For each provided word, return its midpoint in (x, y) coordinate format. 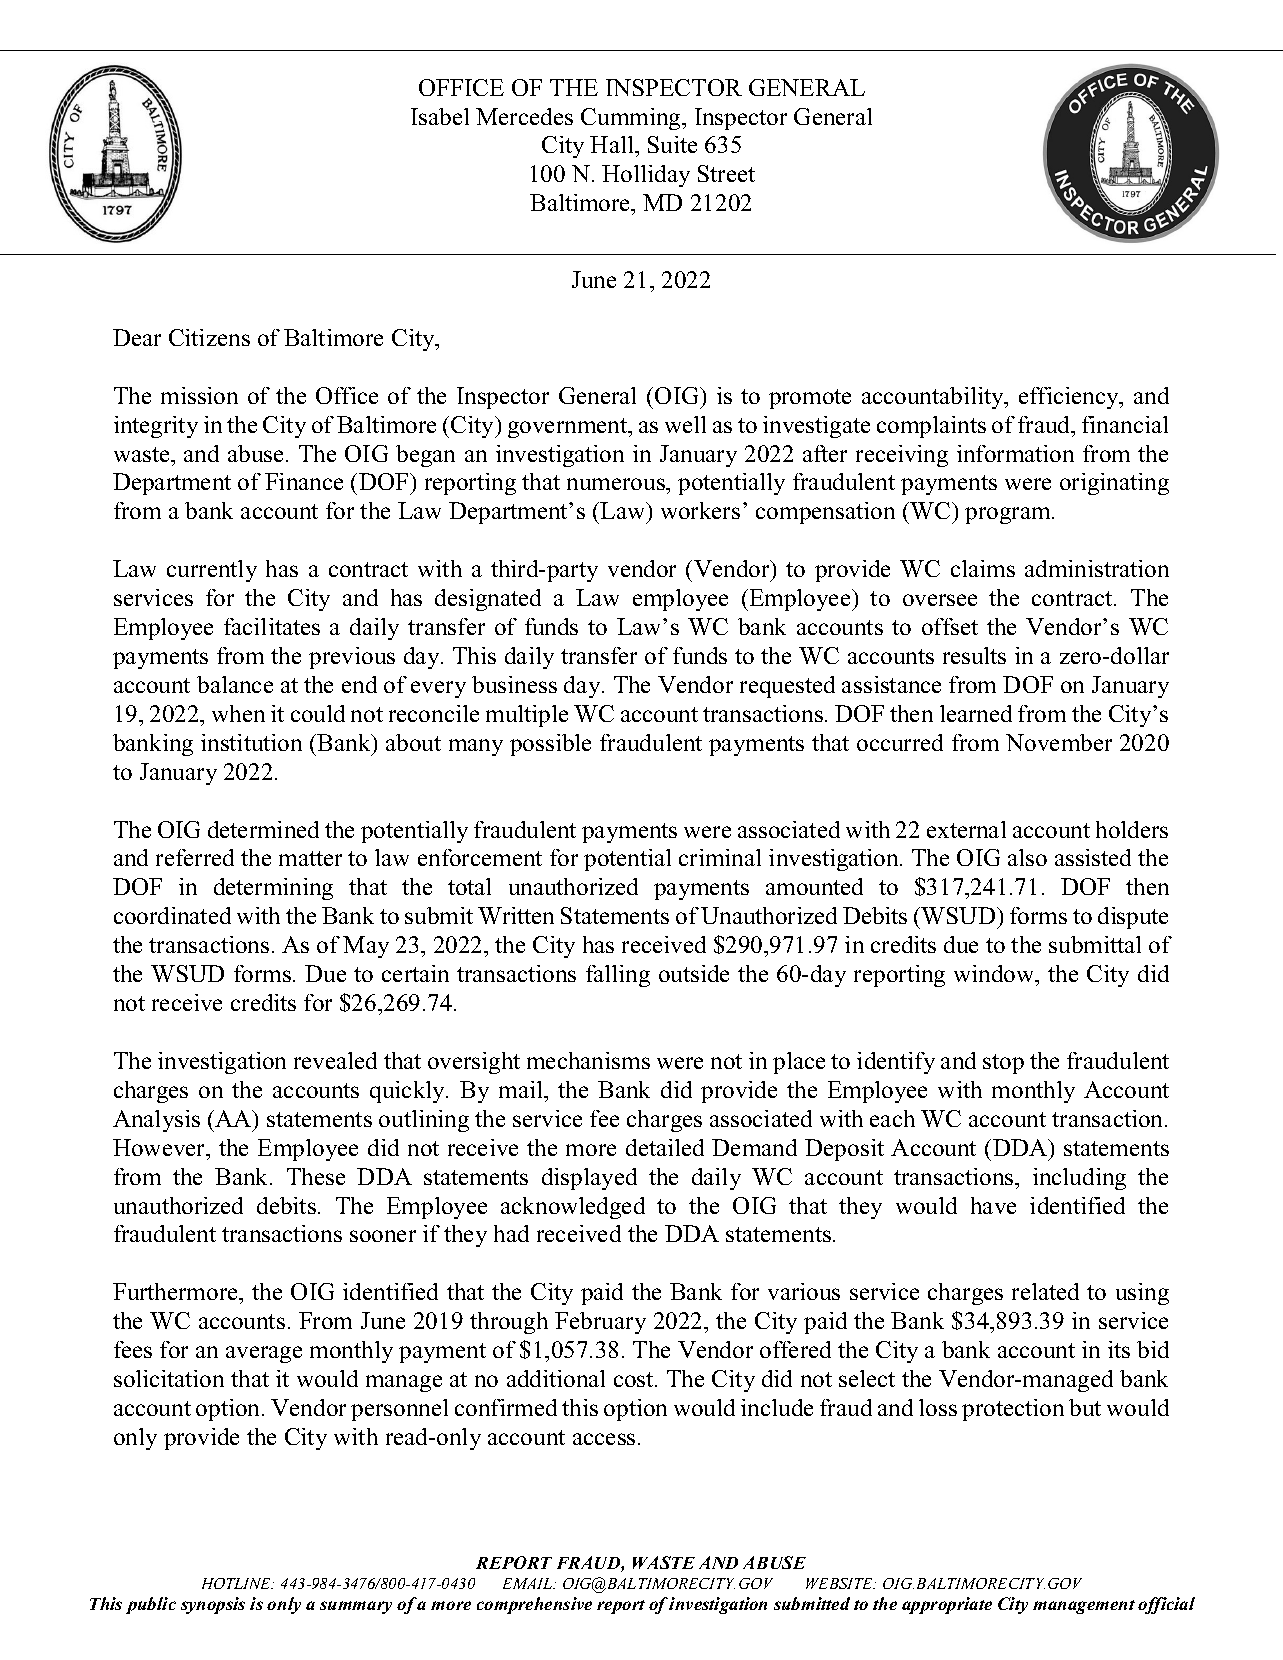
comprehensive (534, 1605)
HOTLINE (238, 1583)
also (1027, 857)
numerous (617, 484)
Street (726, 173)
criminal (720, 857)
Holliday (646, 176)
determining (273, 889)
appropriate (947, 1605)
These (316, 1176)
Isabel (440, 116)
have (993, 1205)
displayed (589, 1179)
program (1009, 515)
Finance (304, 481)
